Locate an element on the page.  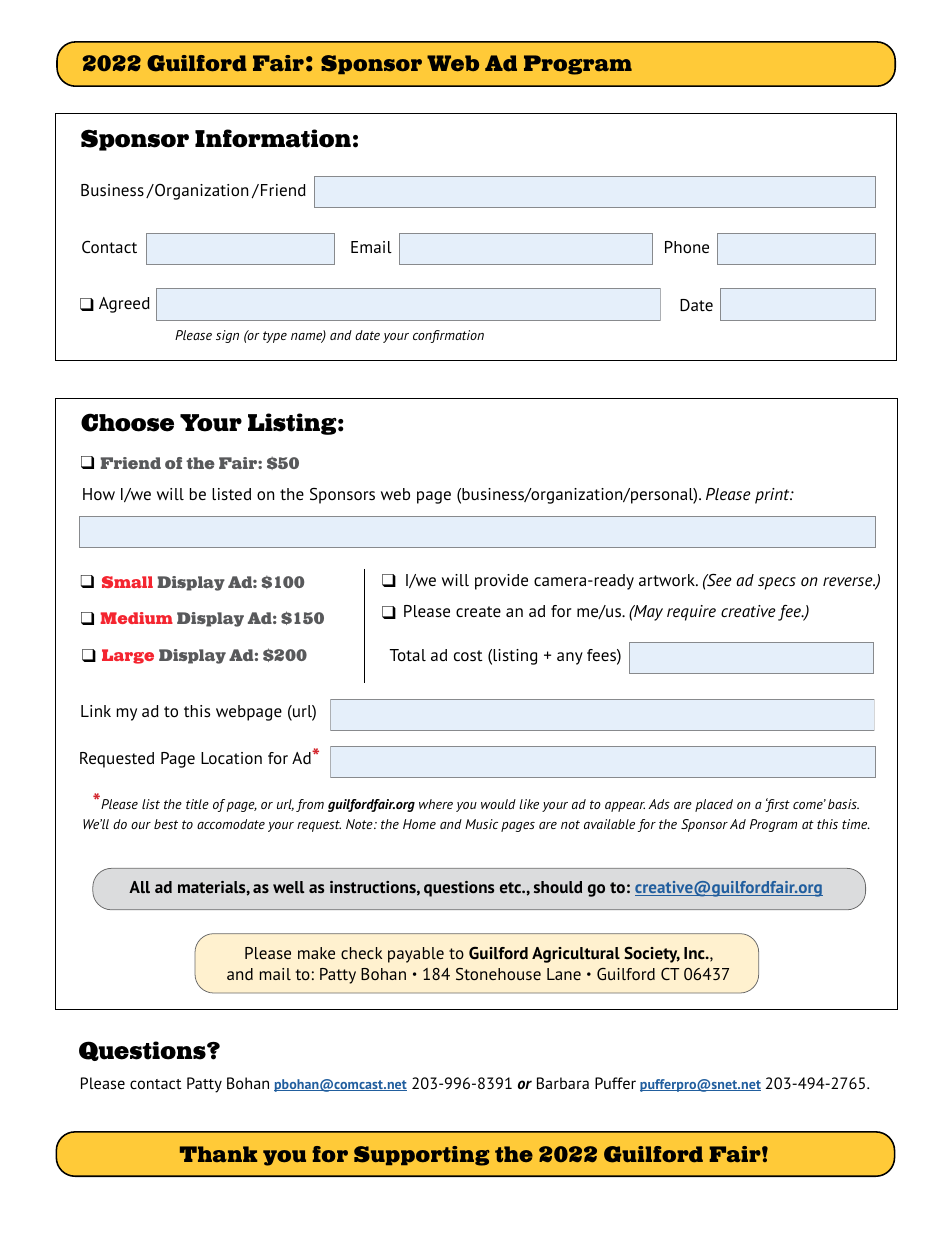
Thank is located at coordinates (218, 1154).
